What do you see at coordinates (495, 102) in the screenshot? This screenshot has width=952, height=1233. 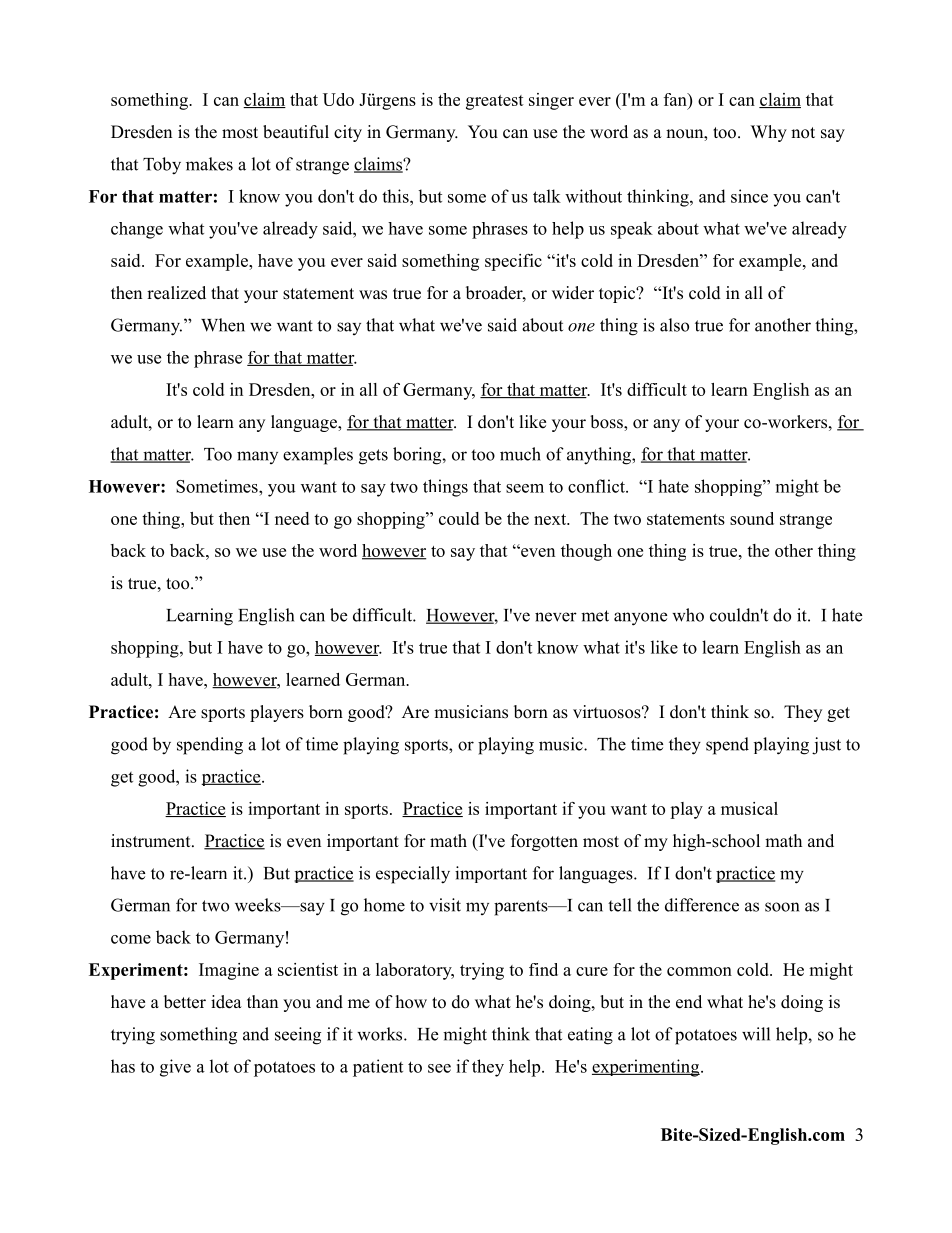 I see `greatest` at bounding box center [495, 102].
